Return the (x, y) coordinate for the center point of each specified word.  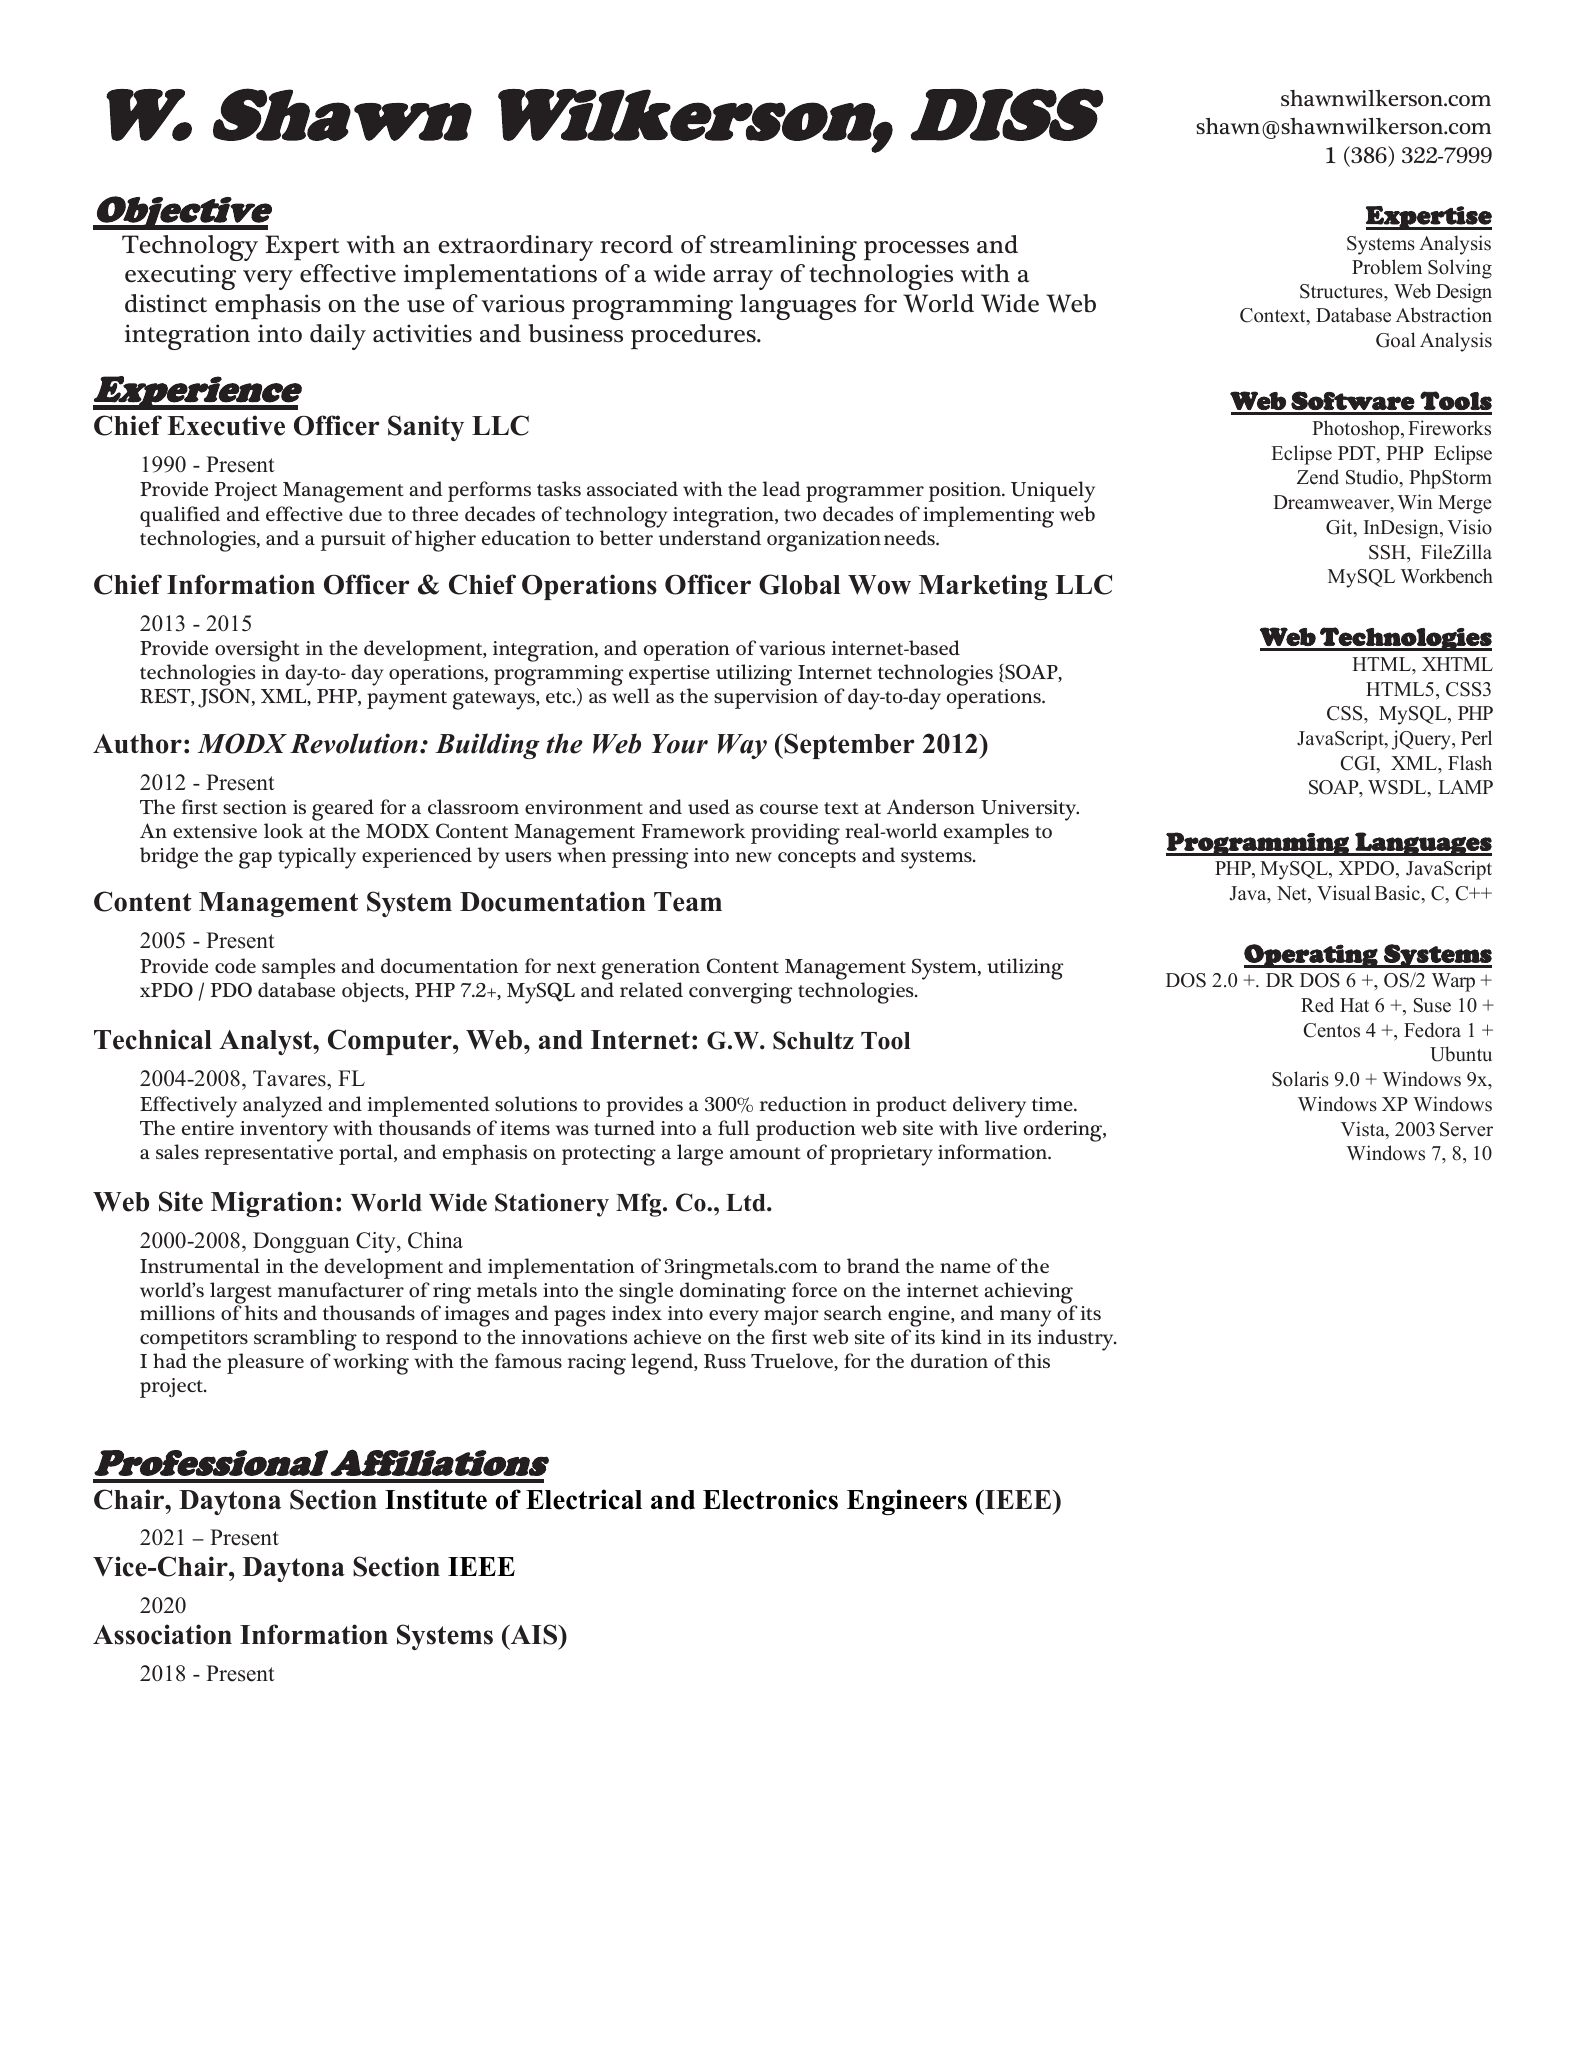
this (1033, 1360)
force (814, 1289)
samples (298, 968)
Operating (1312, 956)
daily (338, 337)
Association (162, 1634)
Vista (1364, 1130)
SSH (1388, 552)
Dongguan (301, 1242)
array (743, 280)
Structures (1342, 291)
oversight (257, 652)
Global (800, 584)
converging (740, 993)
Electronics (770, 1499)
